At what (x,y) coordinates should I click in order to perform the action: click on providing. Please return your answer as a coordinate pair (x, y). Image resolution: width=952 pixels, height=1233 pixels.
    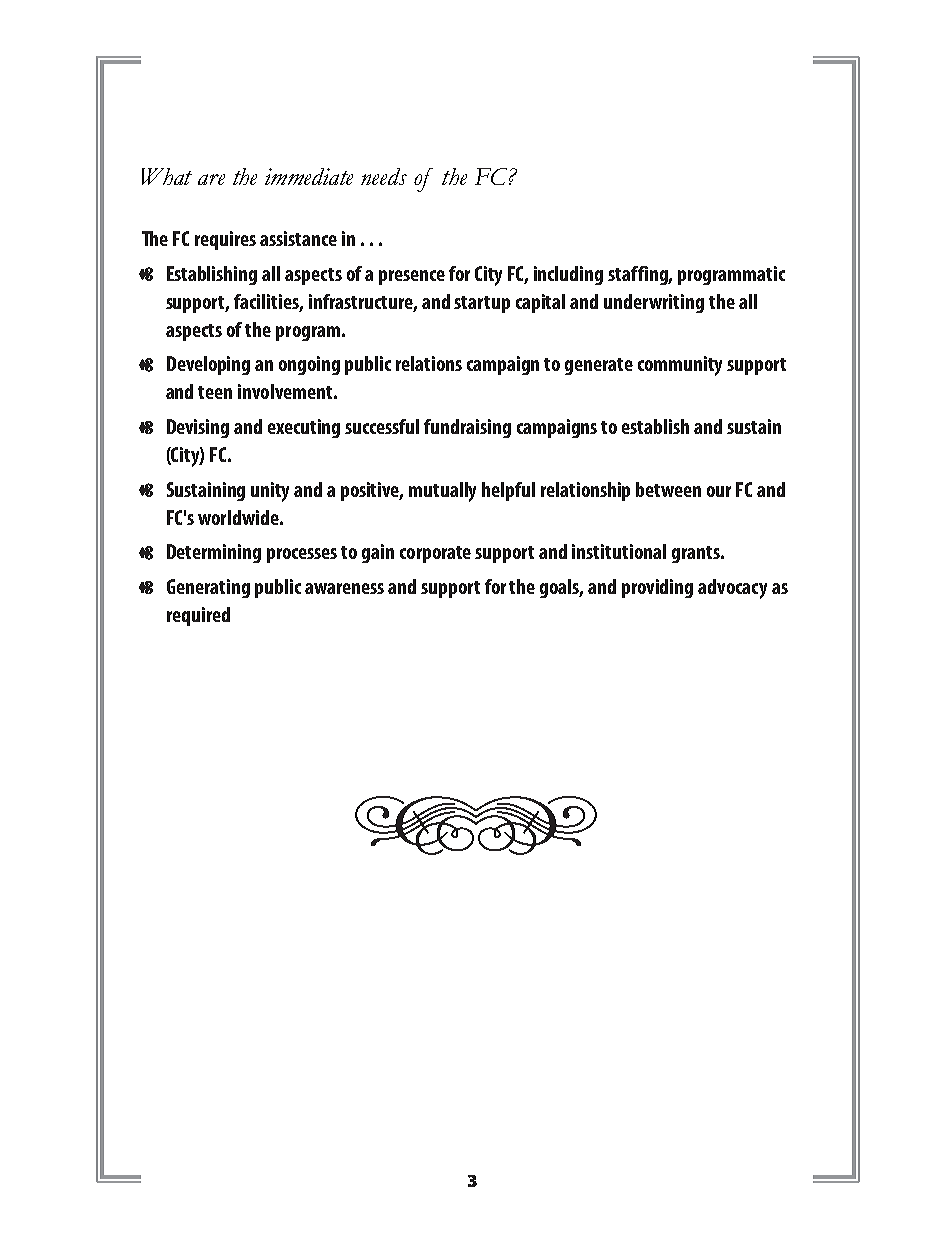
    Looking at the image, I should click on (657, 588).
